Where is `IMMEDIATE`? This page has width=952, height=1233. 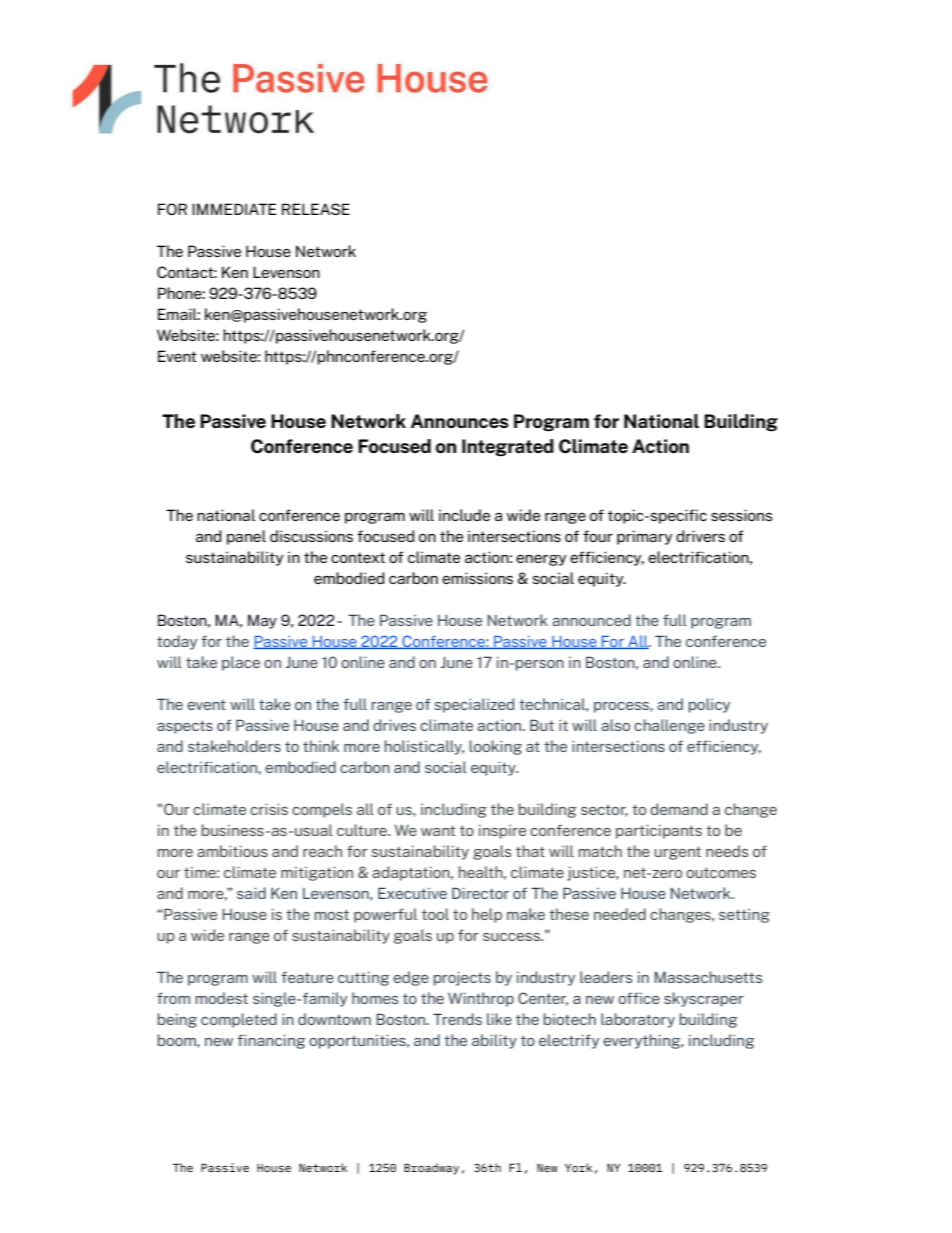
IMMEDIATE is located at coordinates (234, 209).
